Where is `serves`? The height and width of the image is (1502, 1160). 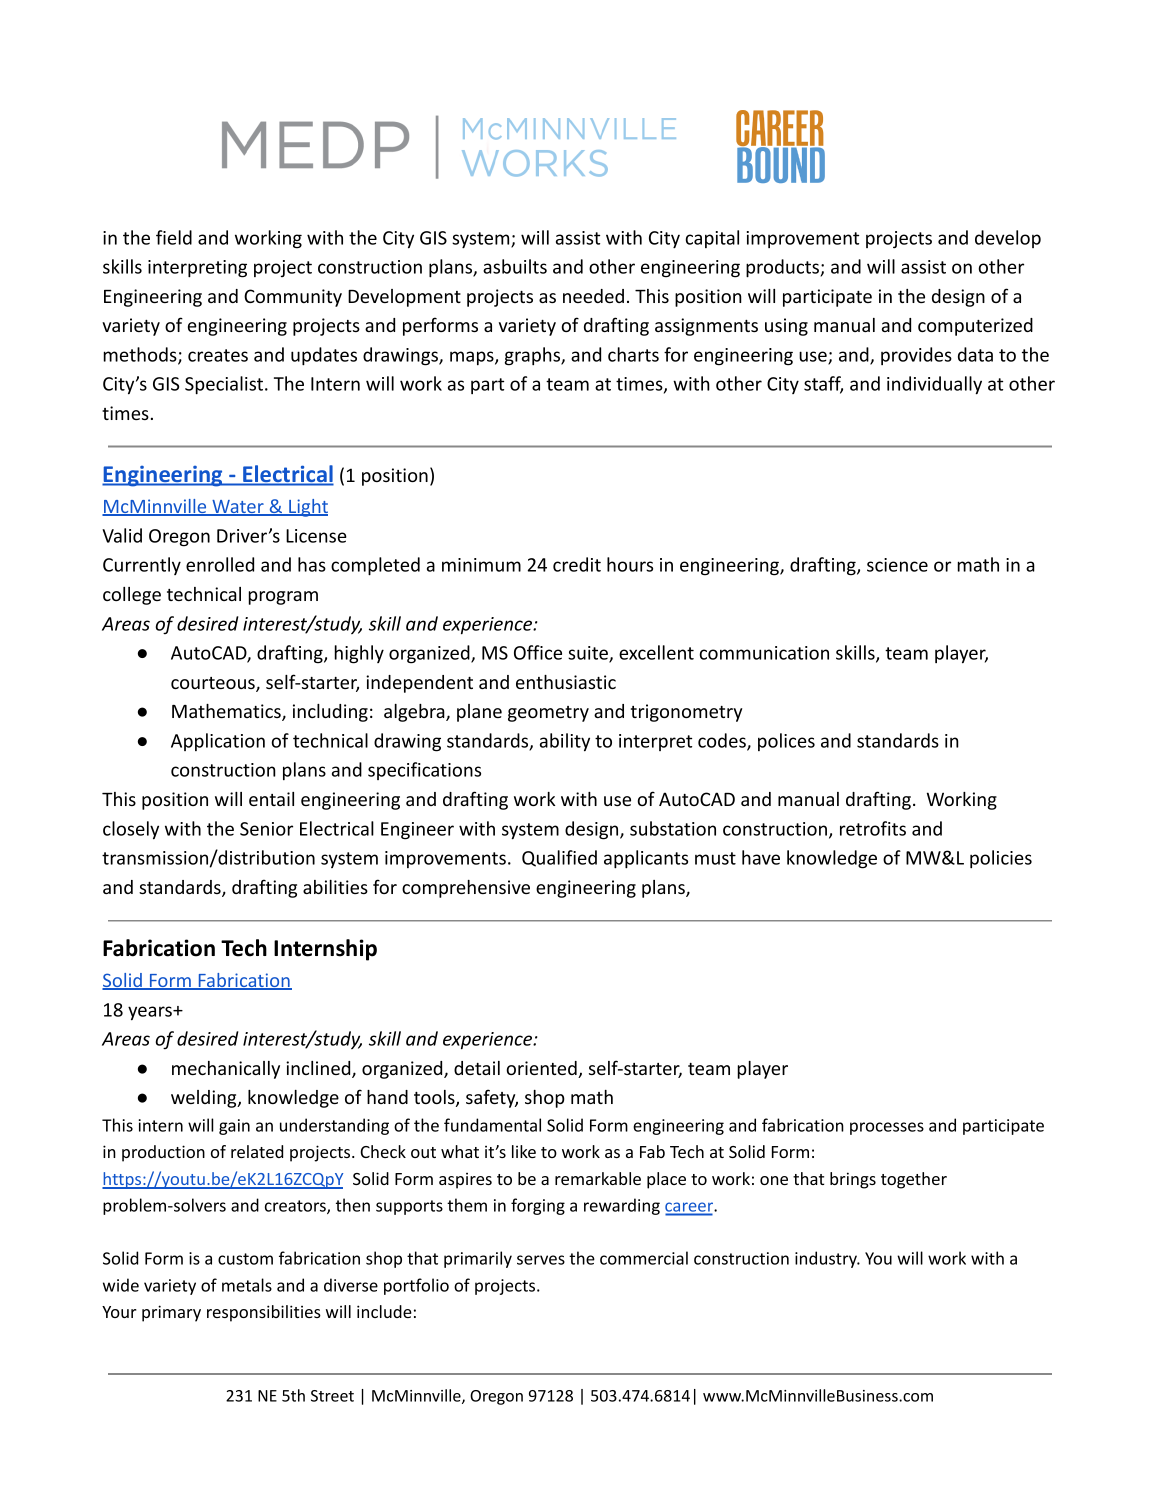 serves is located at coordinates (541, 1260).
